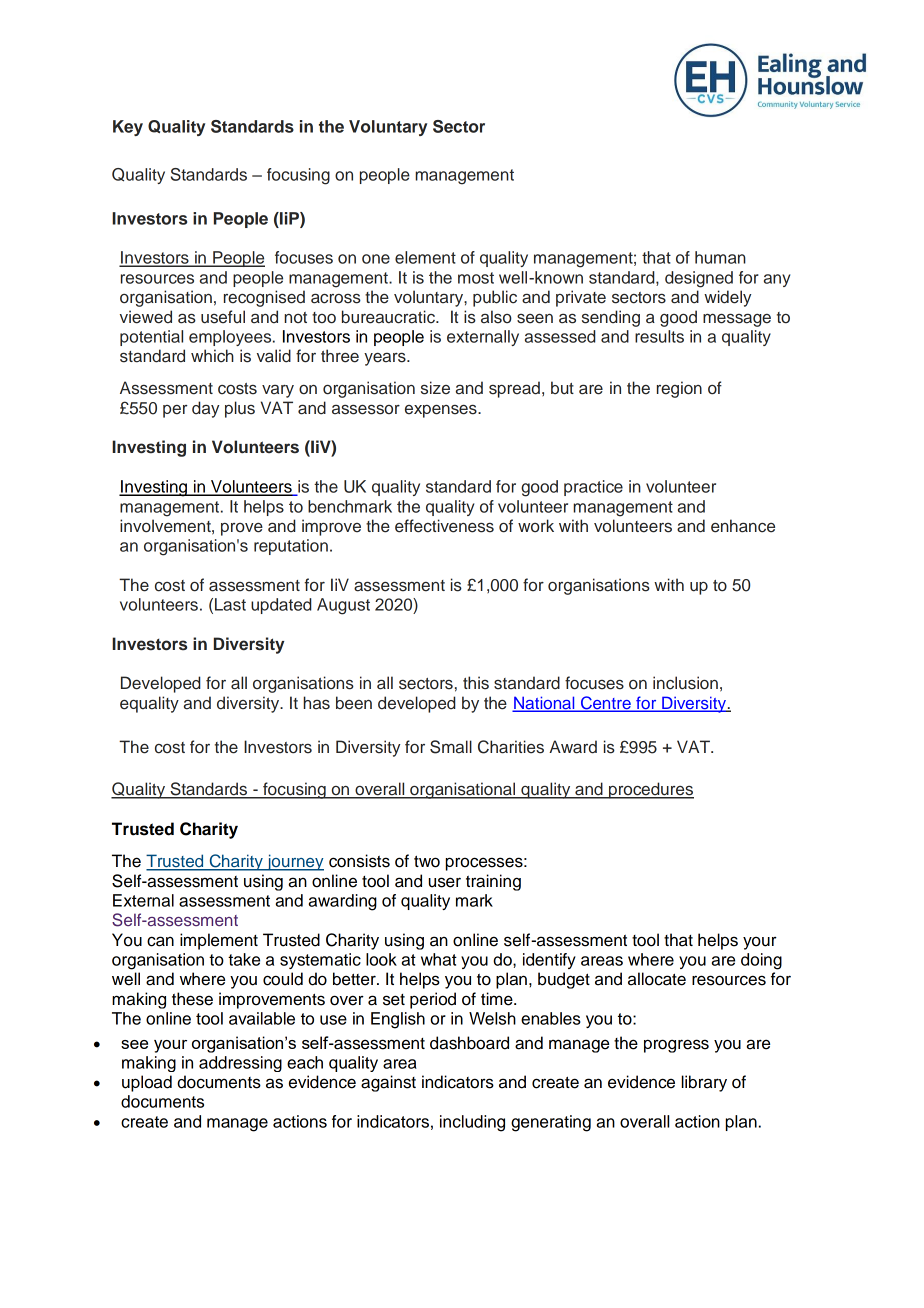  What do you see at coordinates (659, 336) in the image?
I see `results` at bounding box center [659, 336].
